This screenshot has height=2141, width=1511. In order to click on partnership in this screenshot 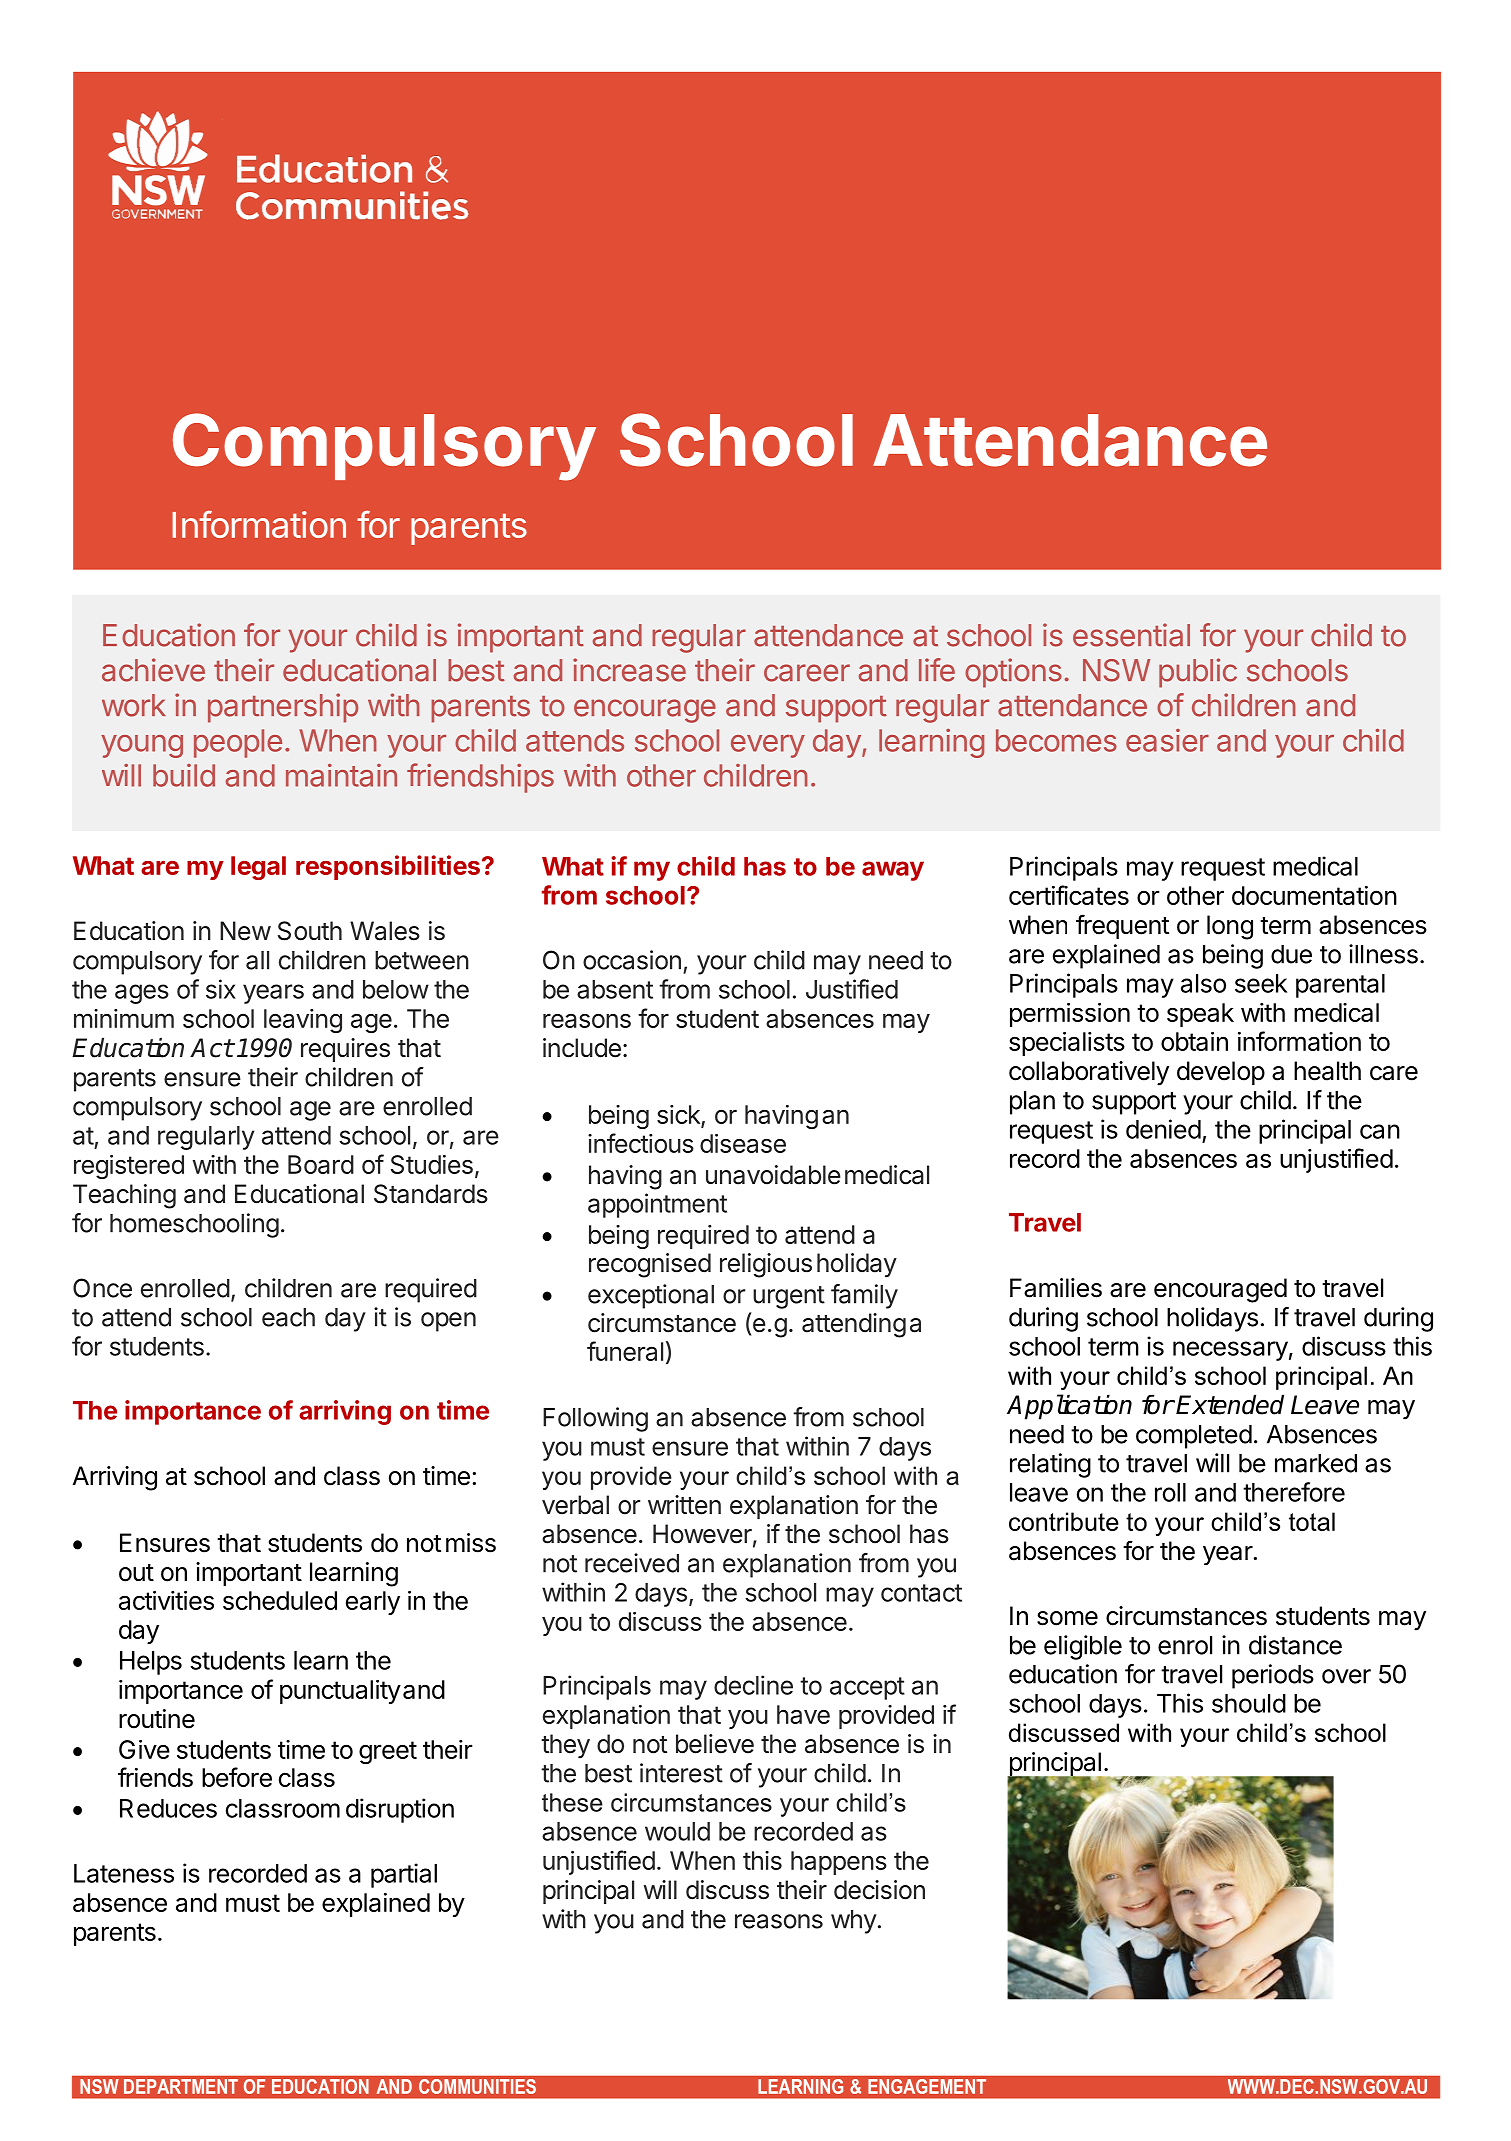, I will do `click(283, 708)`.
